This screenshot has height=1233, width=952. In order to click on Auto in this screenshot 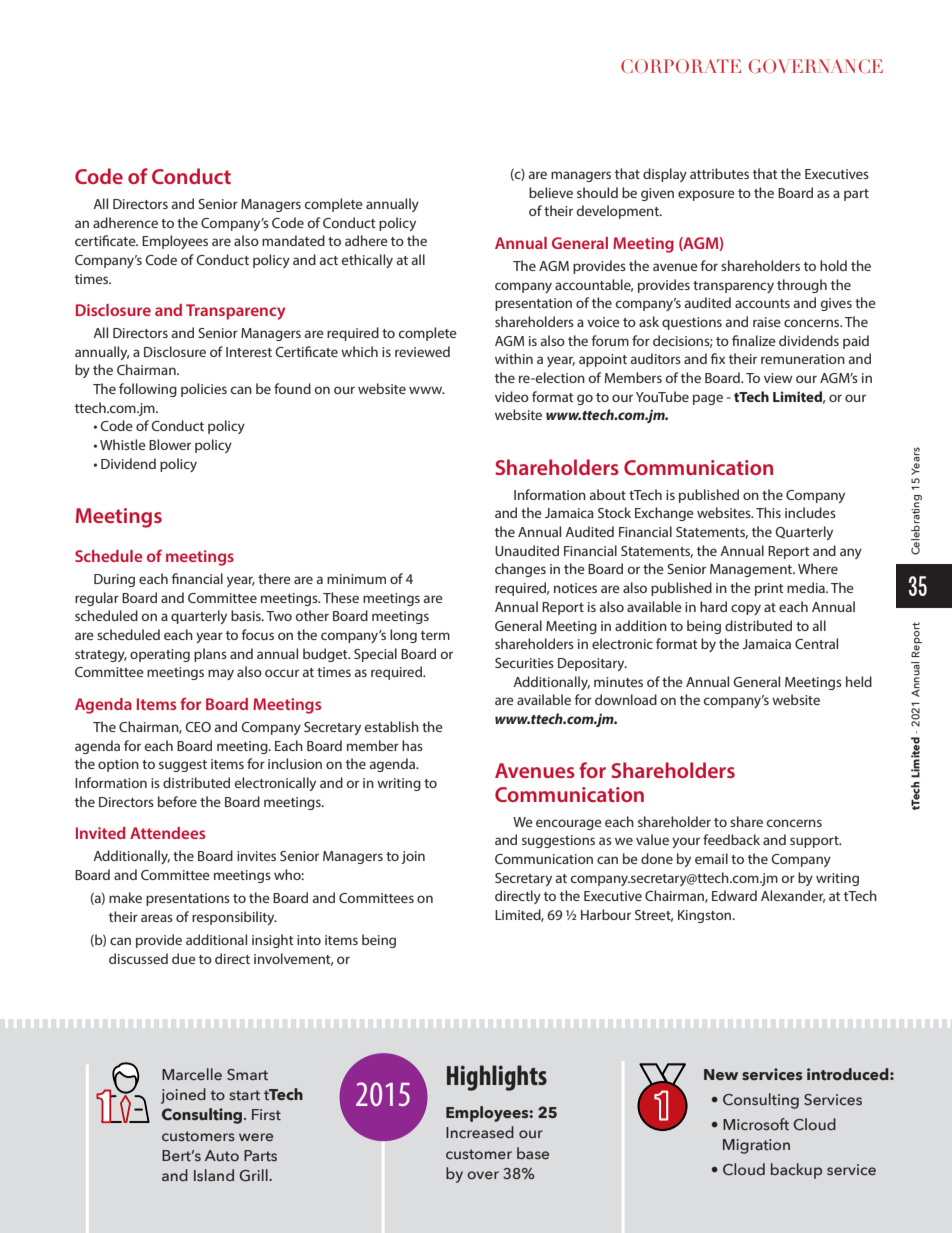, I will do `click(222, 1155)`.
